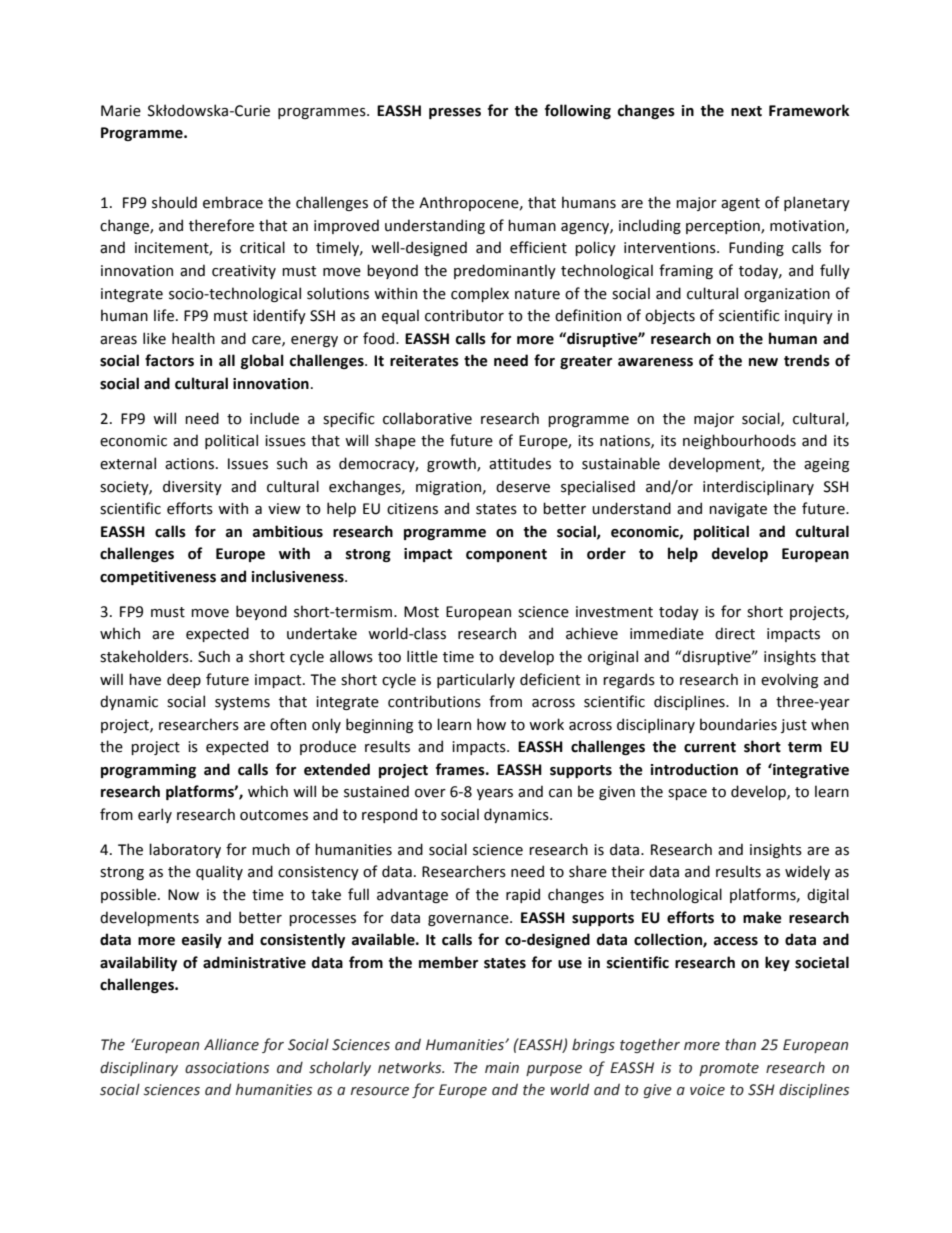 This page has height=1233, width=952. I want to click on main, so click(502, 1067).
